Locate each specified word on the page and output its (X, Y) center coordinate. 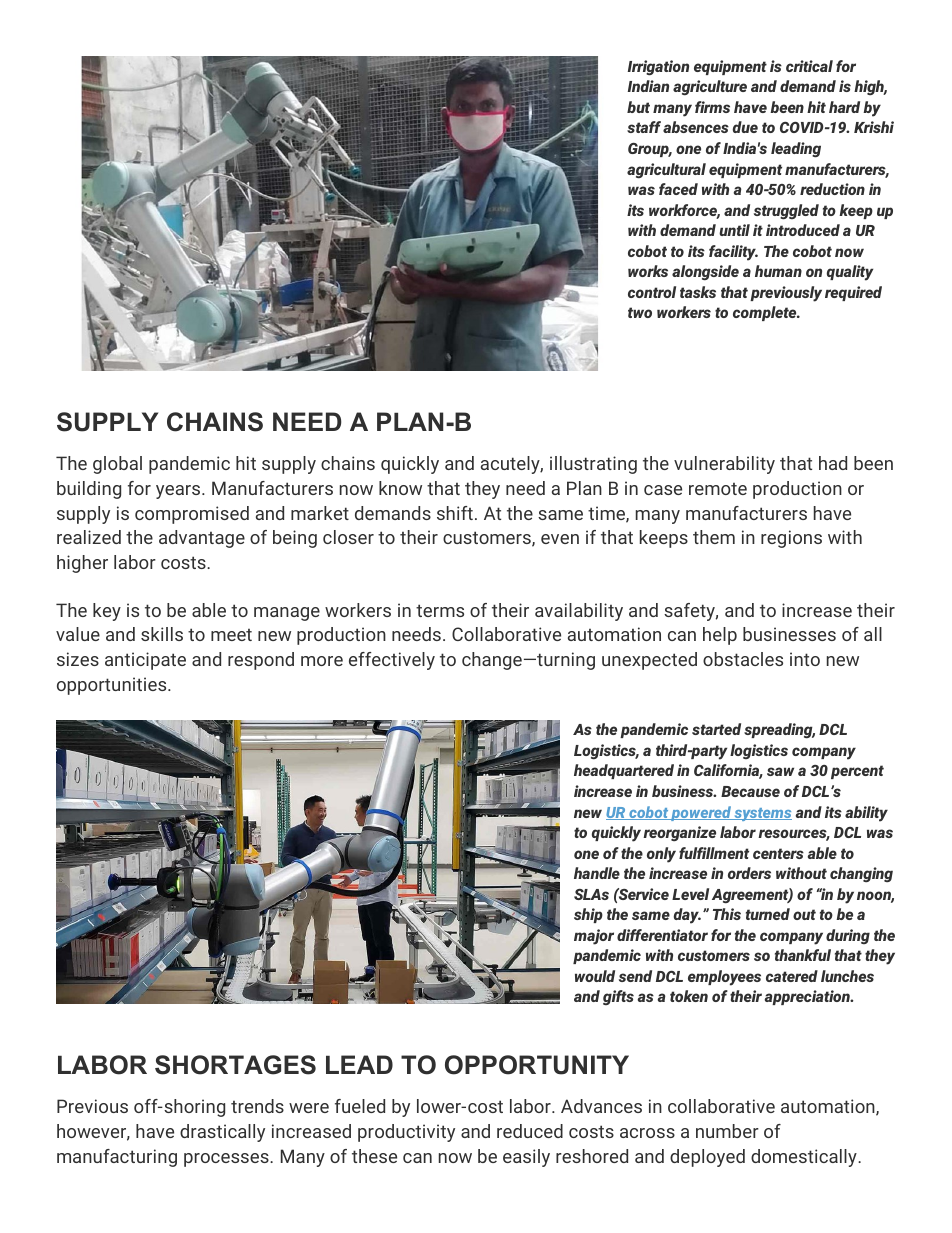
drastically (222, 1133)
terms (440, 610)
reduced (530, 1131)
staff (644, 127)
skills (162, 634)
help (720, 636)
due (745, 127)
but (638, 107)
